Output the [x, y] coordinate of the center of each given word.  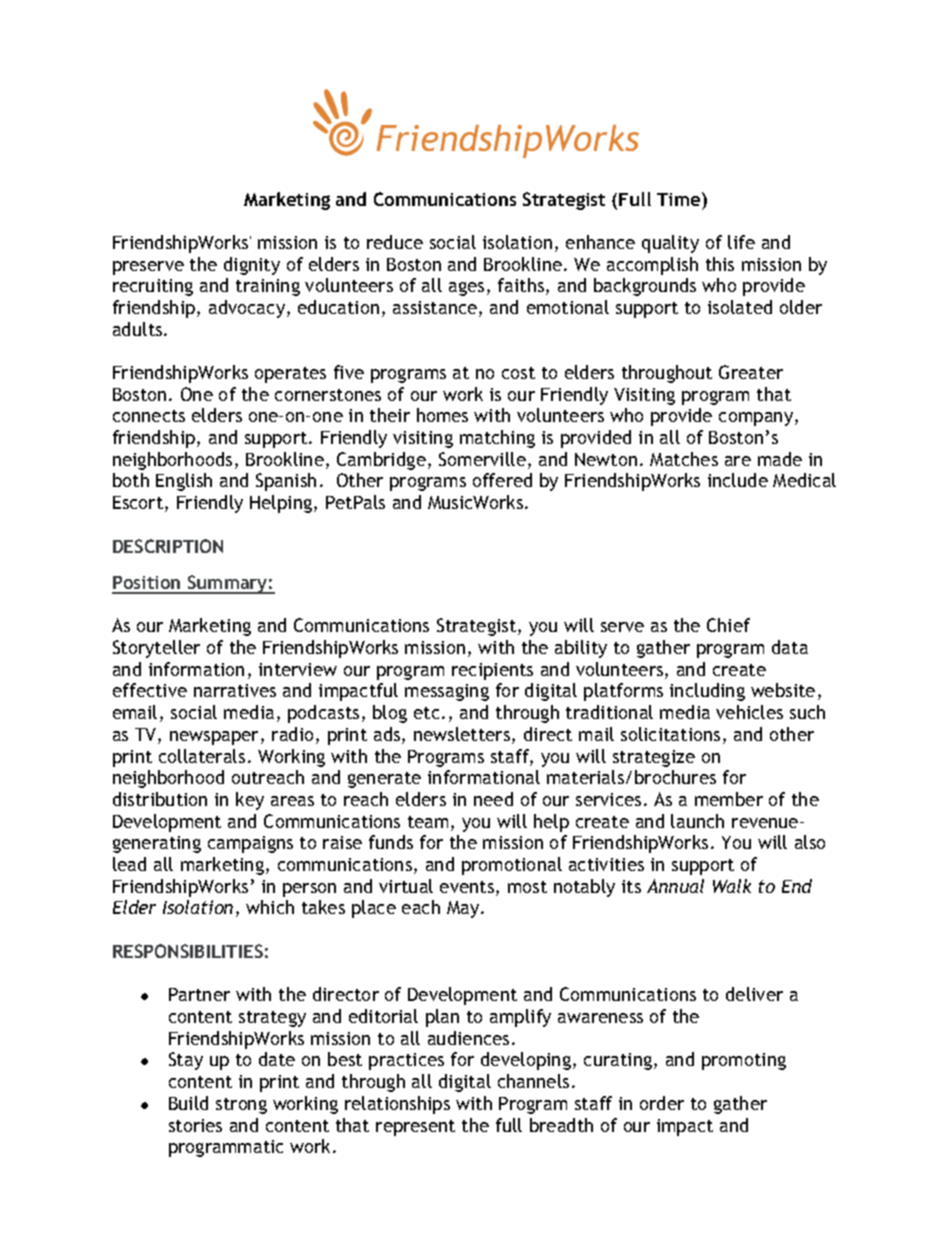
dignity [252, 266]
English [184, 482]
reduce [395, 242]
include [738, 480]
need [493, 799]
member [729, 799]
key [250, 801]
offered [502, 480]
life [741, 242]
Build [188, 1103]
